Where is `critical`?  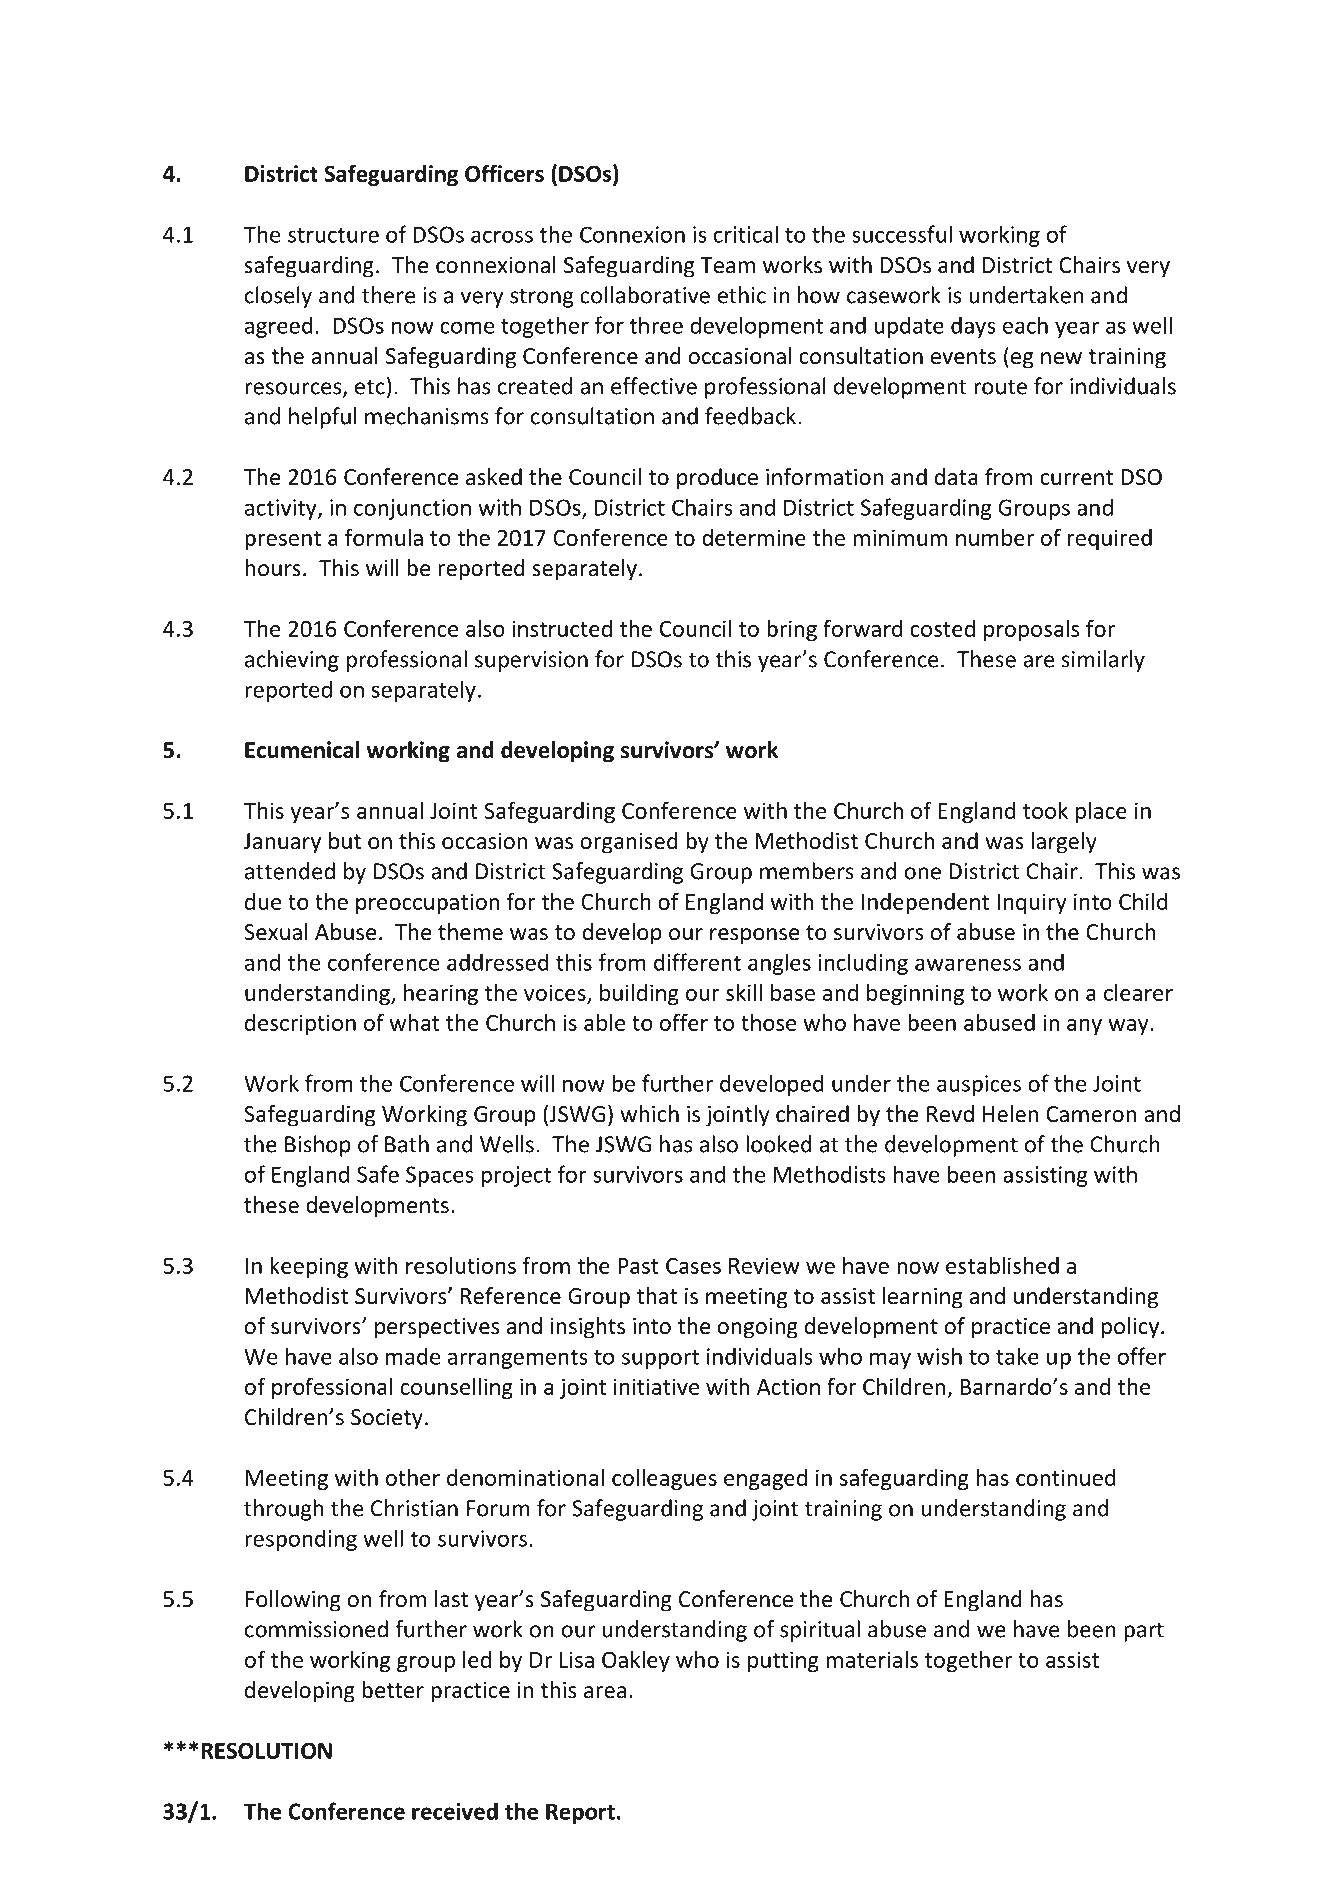
critical is located at coordinates (746, 234).
